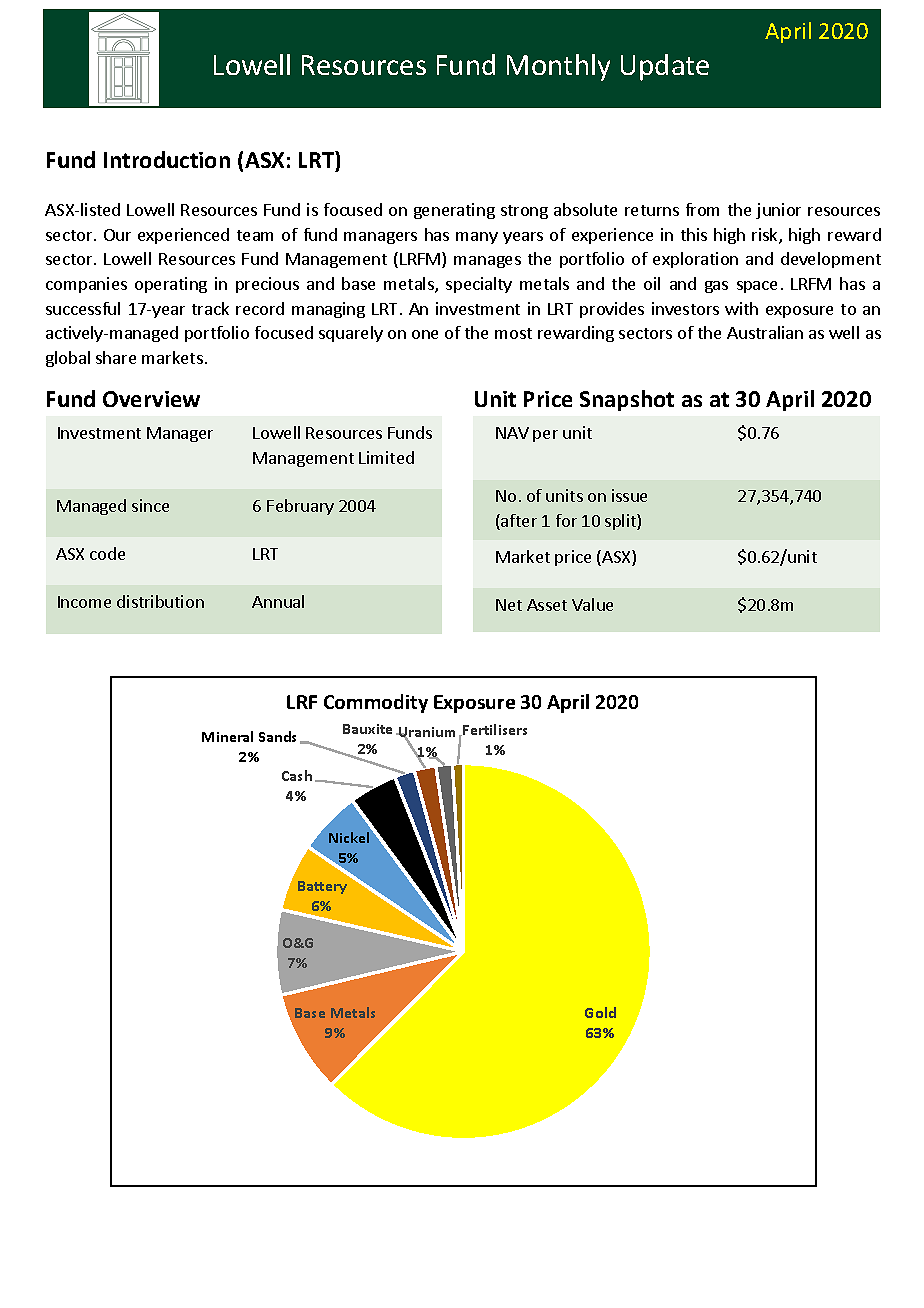  Describe the element at coordinates (600, 1012) in the document. I see `Gold` at that location.
